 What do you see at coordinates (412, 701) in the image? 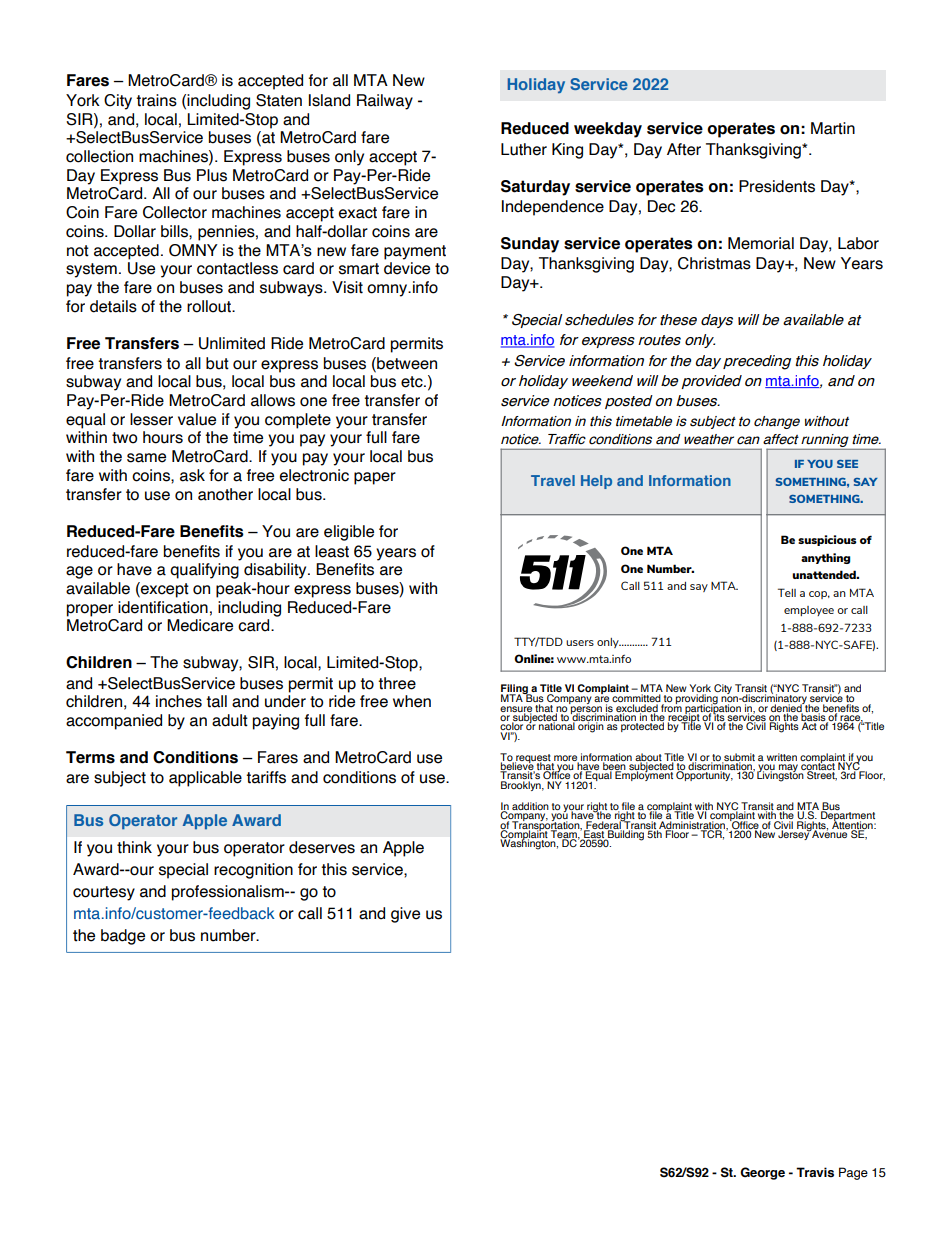
I see `when` at bounding box center [412, 701].
